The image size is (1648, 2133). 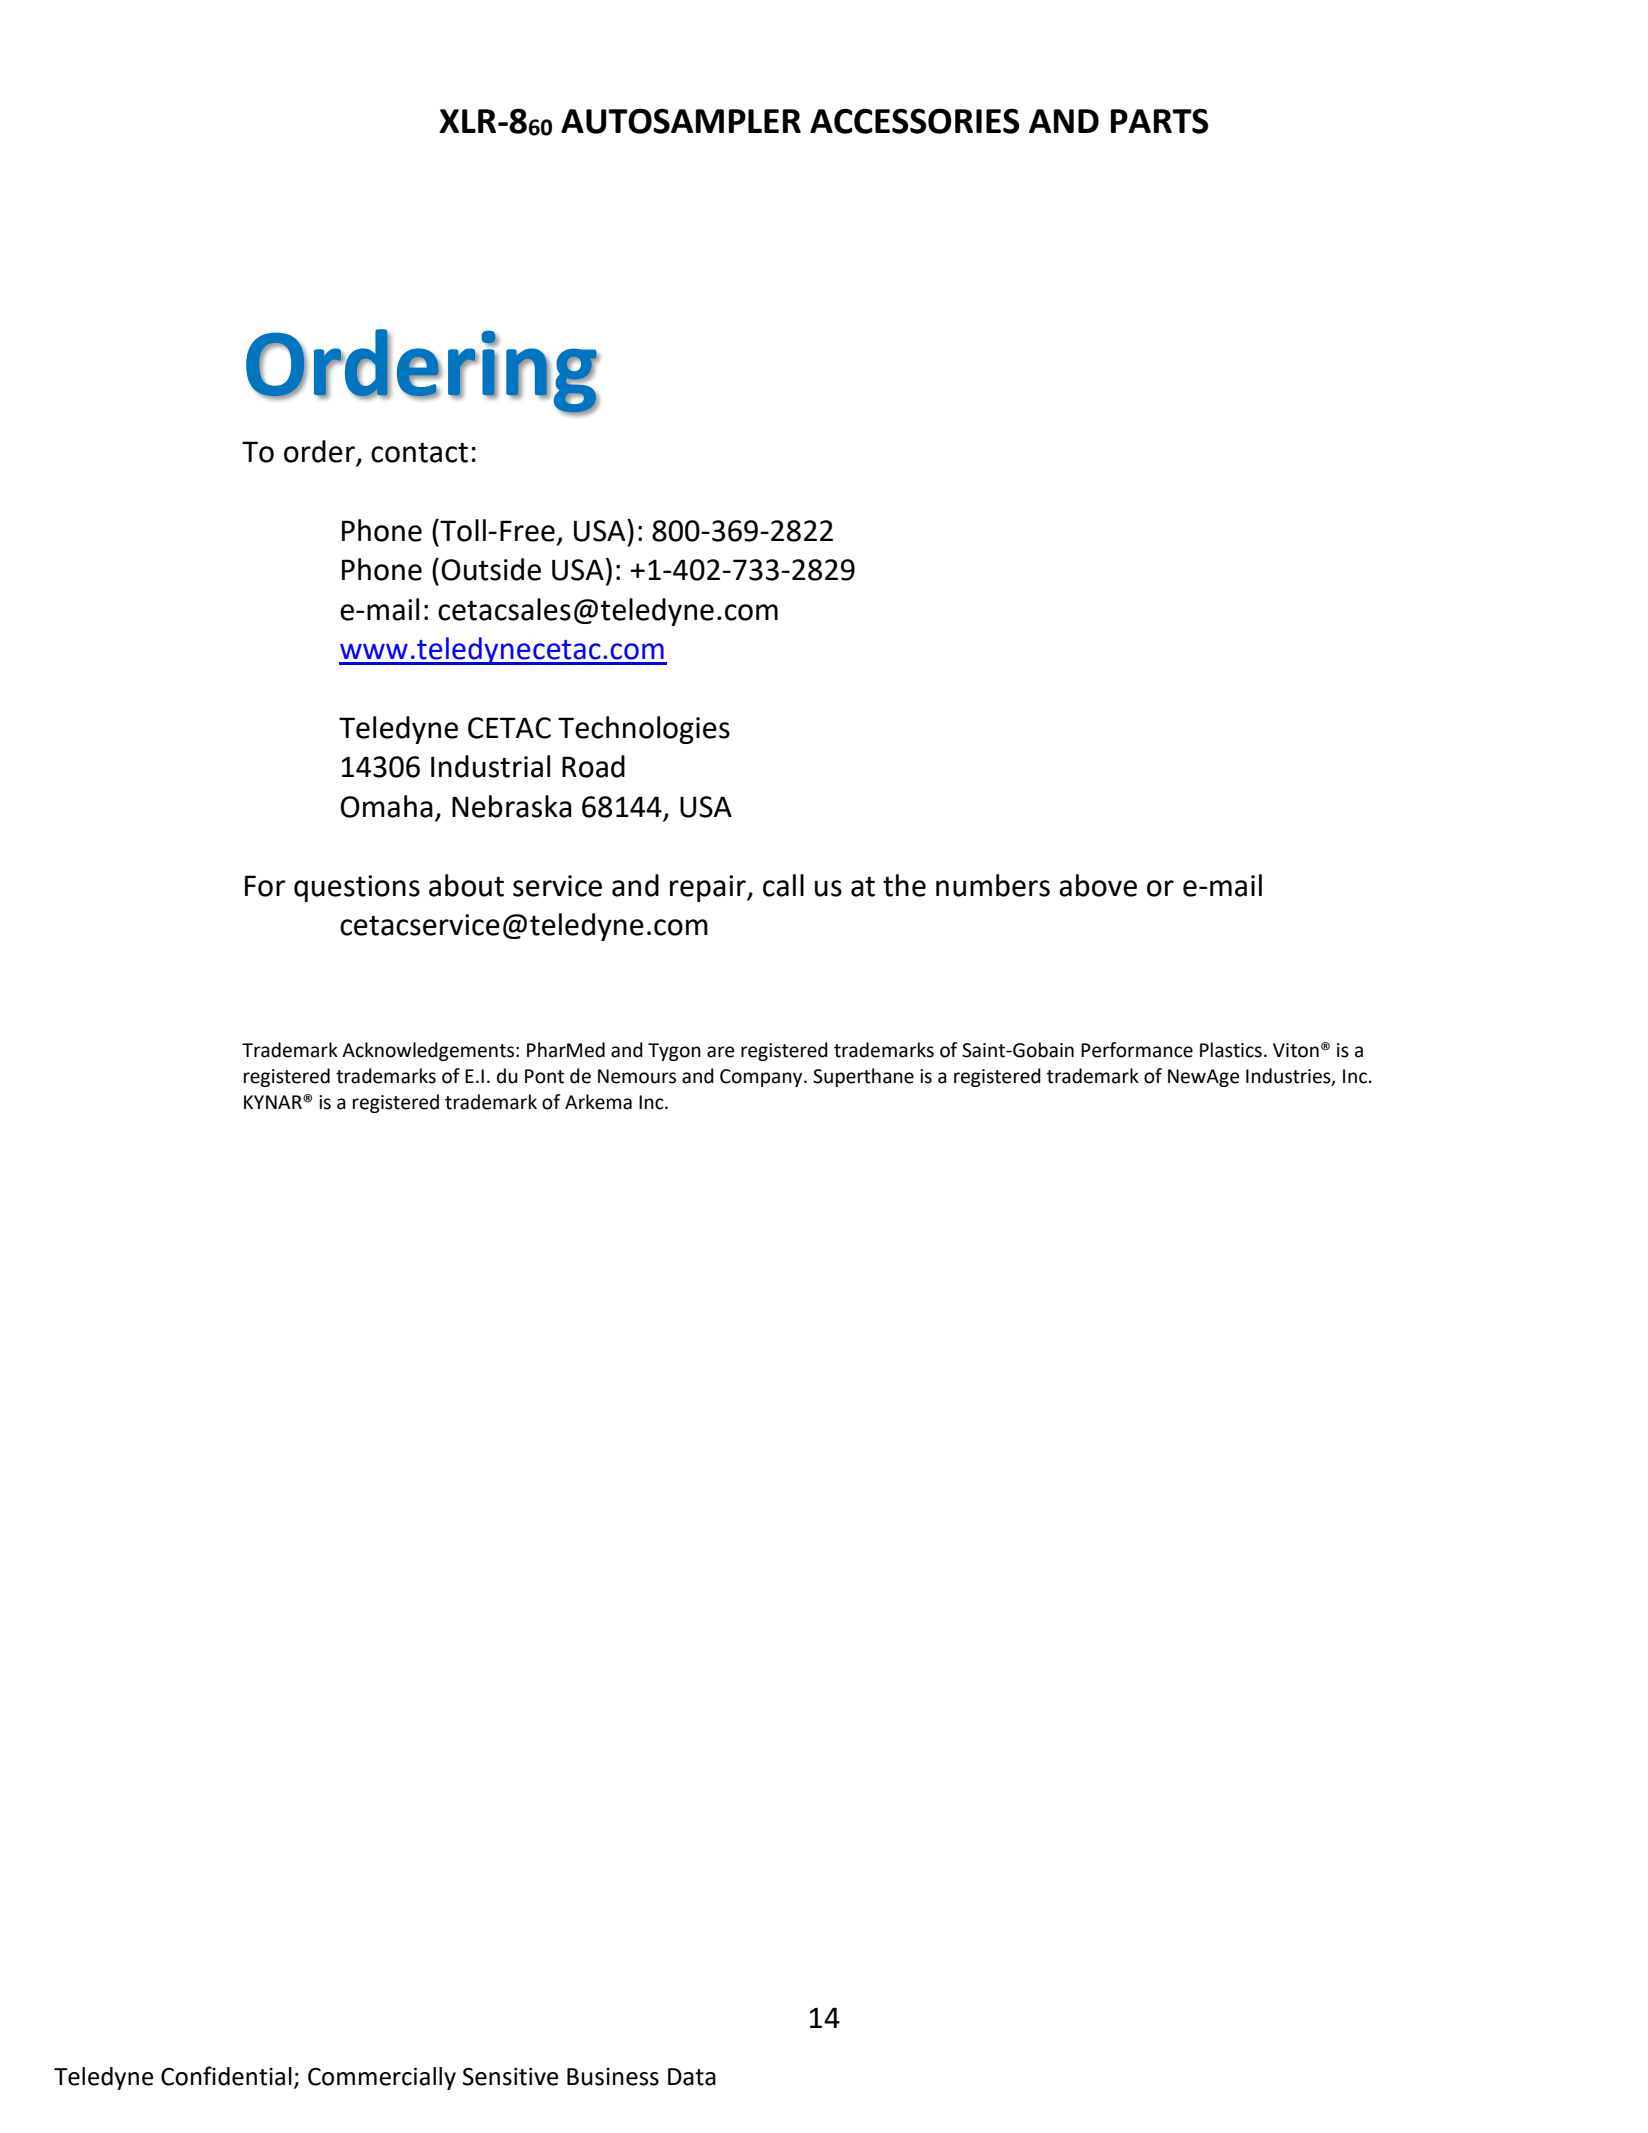 I want to click on AUTOSAMPLER, so click(x=681, y=121).
